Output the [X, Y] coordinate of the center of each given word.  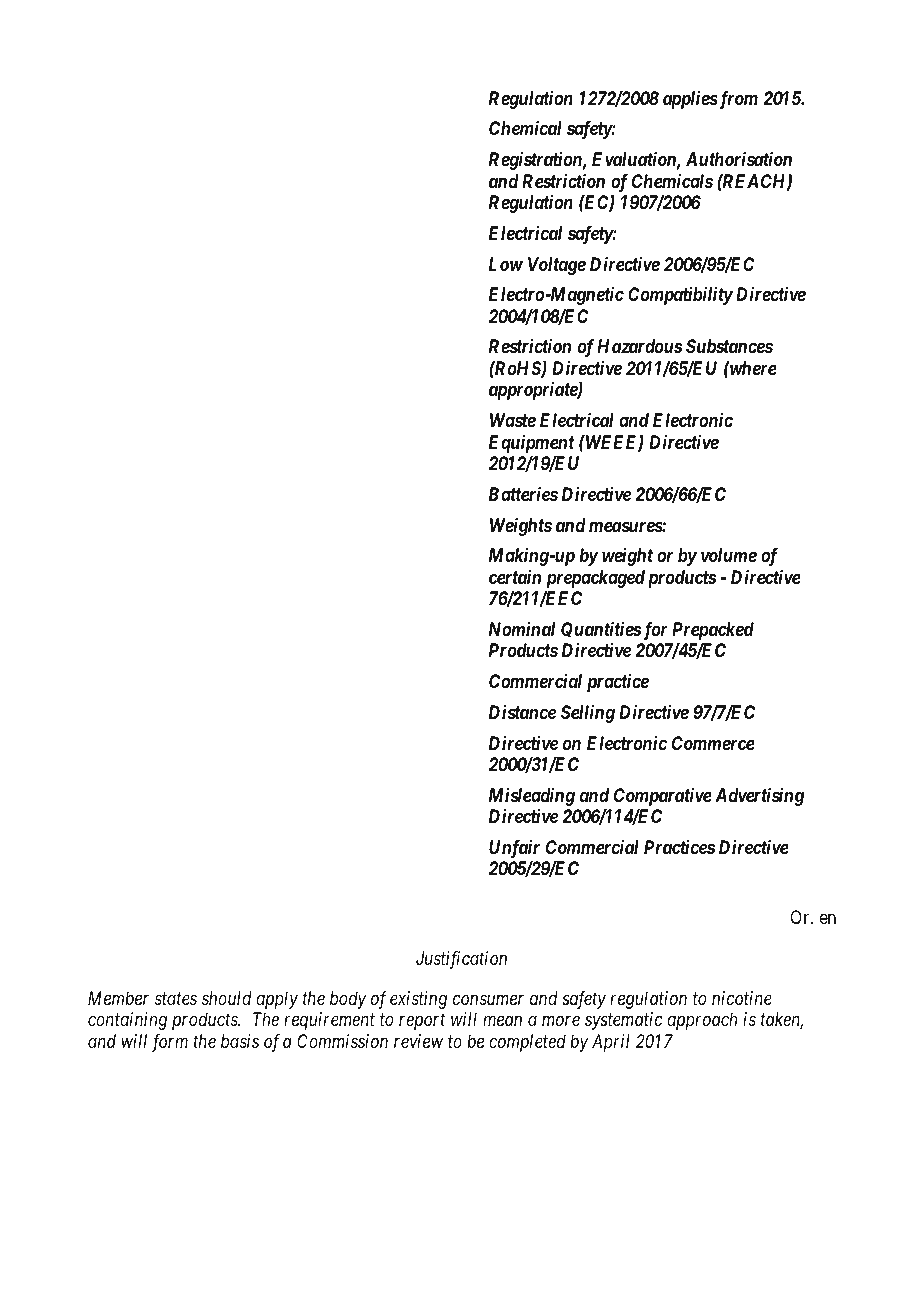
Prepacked [713, 632]
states [176, 998]
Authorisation [739, 159]
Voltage [557, 266]
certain [515, 577]
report [422, 1022]
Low [506, 264]
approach [702, 1021]
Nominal [522, 629]
